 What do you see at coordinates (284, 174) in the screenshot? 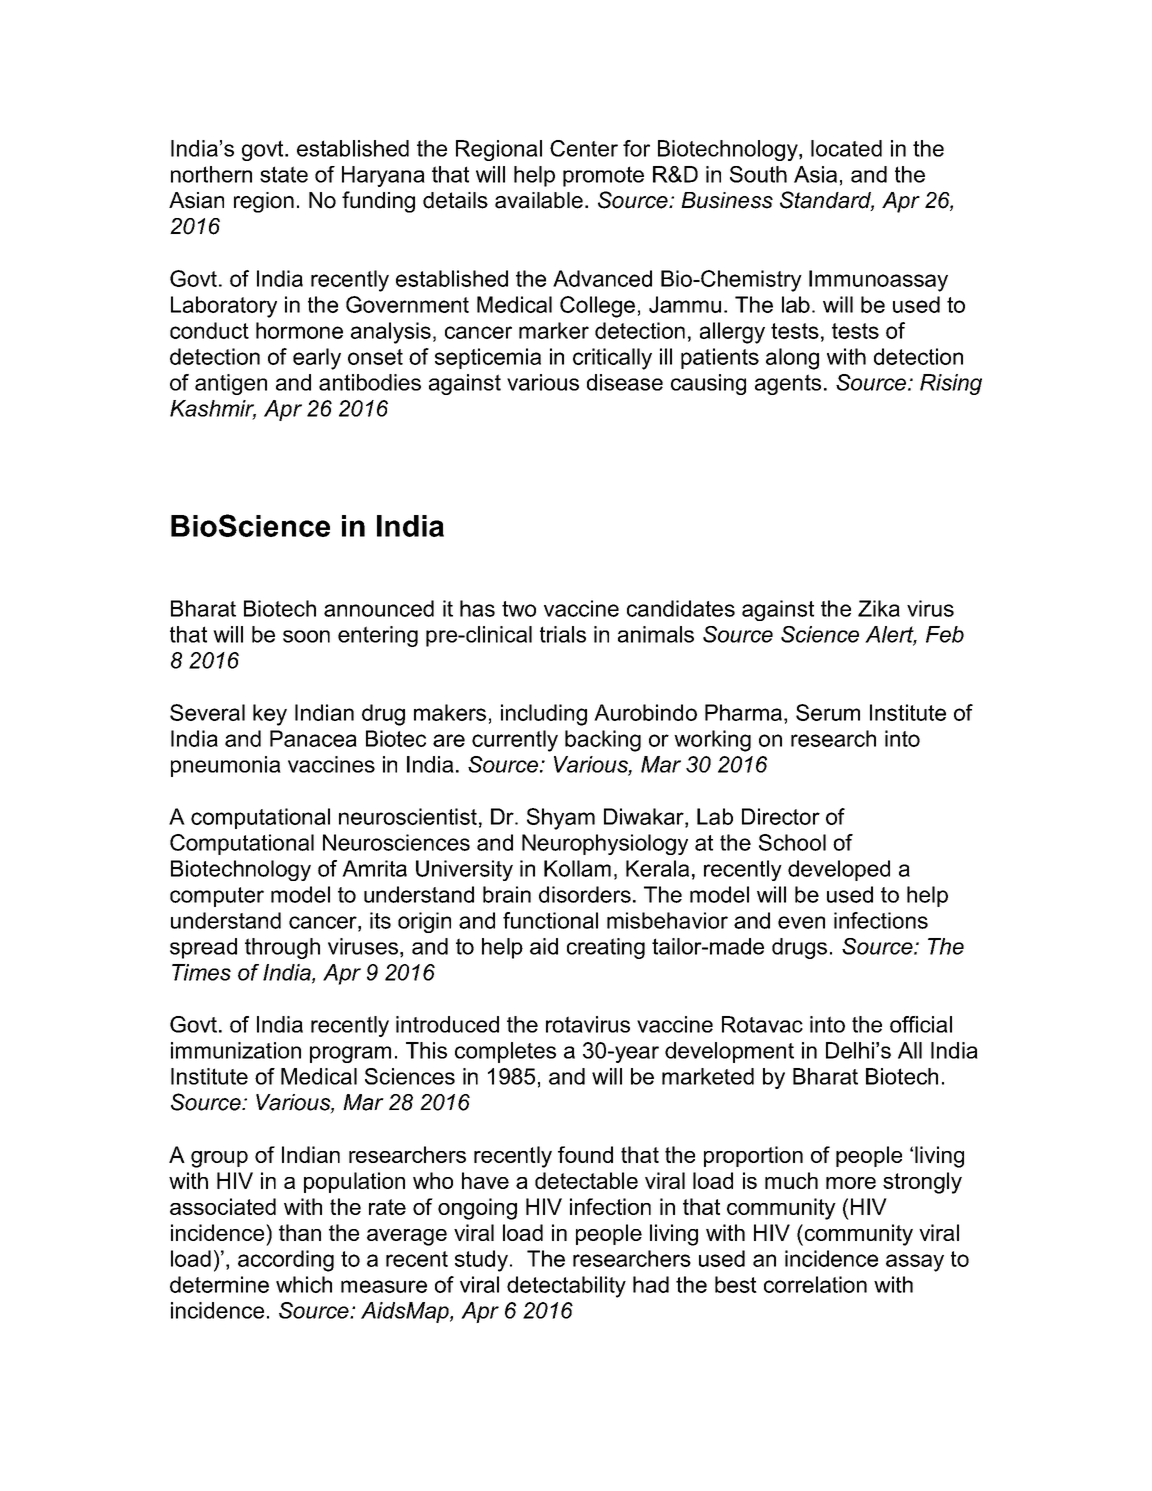
I see `state` at bounding box center [284, 174].
